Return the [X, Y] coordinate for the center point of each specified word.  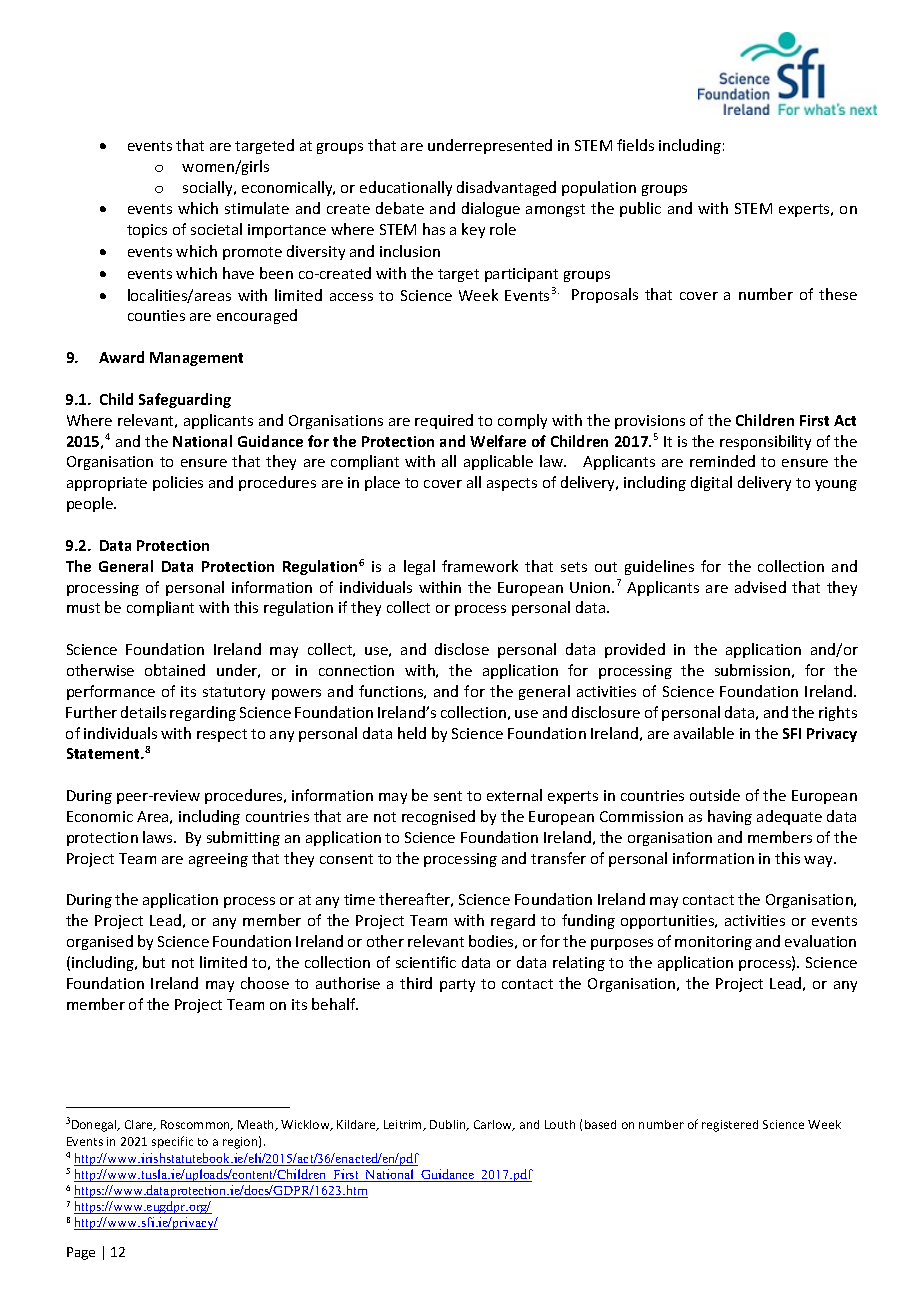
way [819, 861]
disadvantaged [506, 188]
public [640, 209]
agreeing [218, 860]
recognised [438, 817]
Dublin [449, 1125]
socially [209, 188]
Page [81, 1253]
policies [178, 483]
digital [711, 483]
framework [480, 566]
